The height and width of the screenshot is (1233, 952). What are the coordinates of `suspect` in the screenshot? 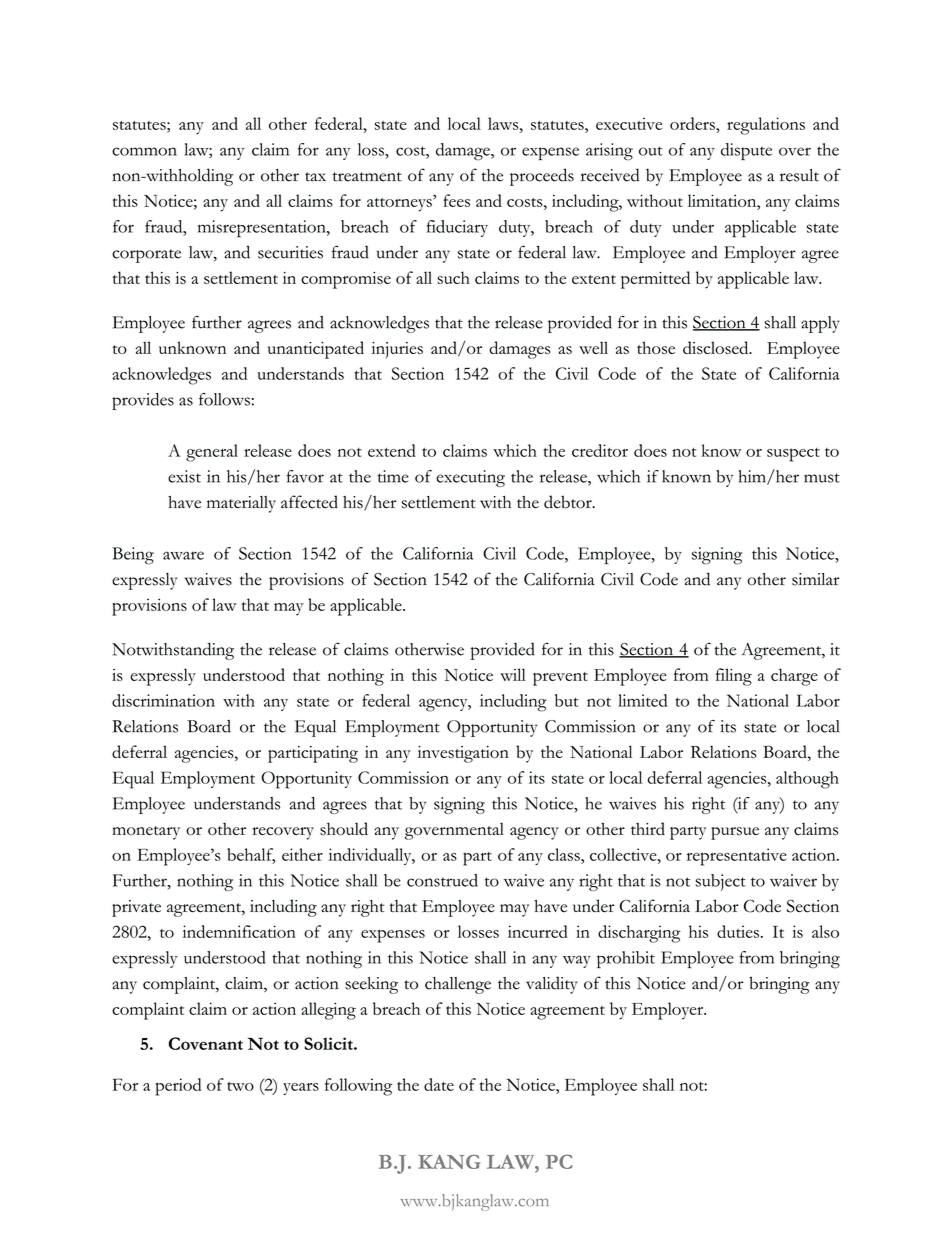 It's located at (793, 455).
